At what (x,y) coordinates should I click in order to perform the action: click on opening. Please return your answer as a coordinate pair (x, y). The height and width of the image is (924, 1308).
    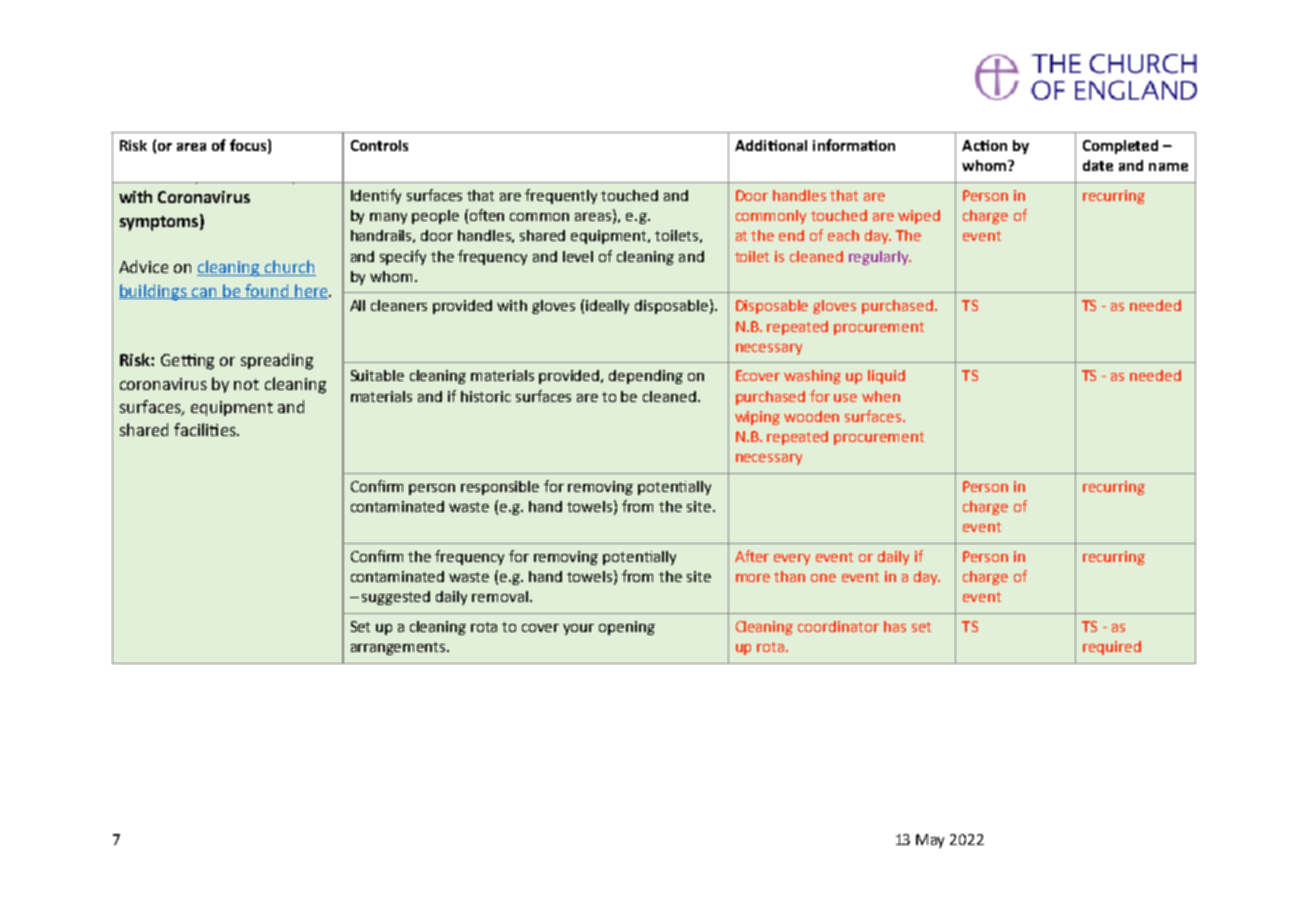
    Looking at the image, I should click on (627, 628).
